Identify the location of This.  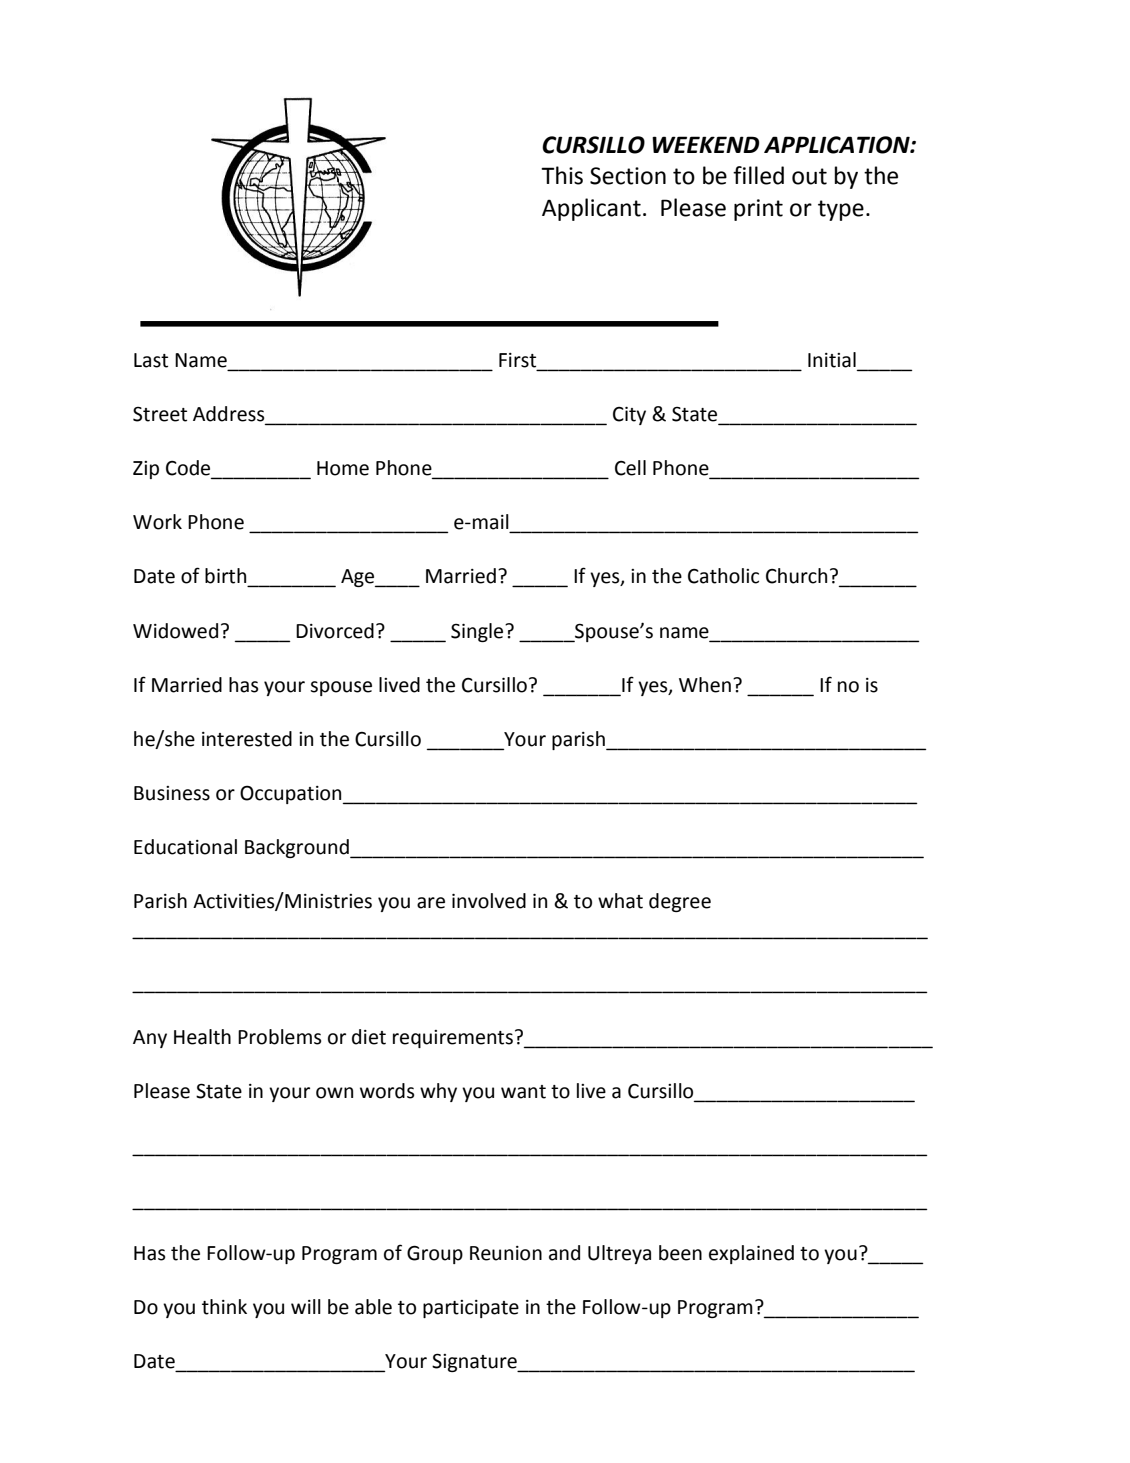
(562, 175).
